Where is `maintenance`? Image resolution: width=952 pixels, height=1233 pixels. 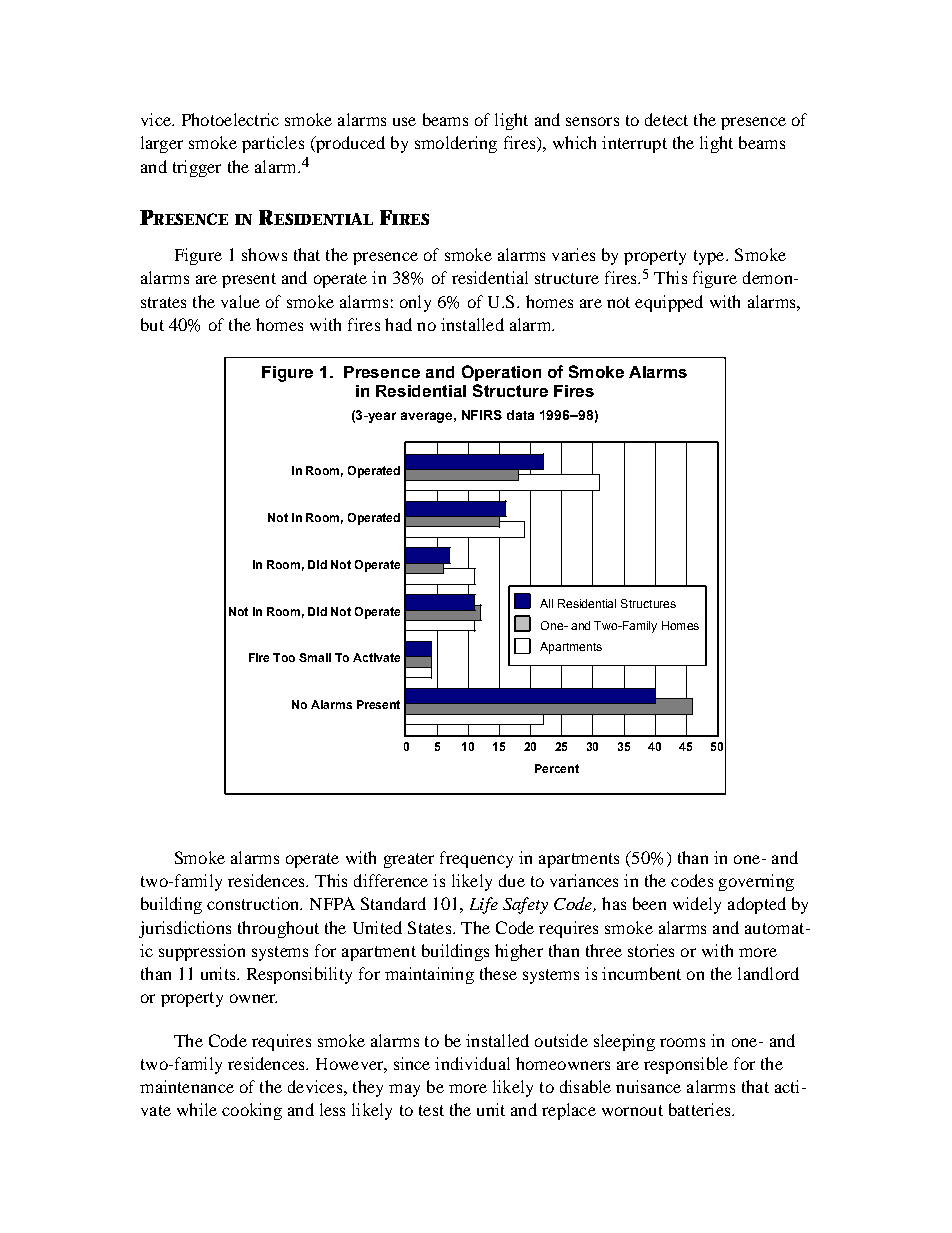 maintenance is located at coordinates (187, 1086).
